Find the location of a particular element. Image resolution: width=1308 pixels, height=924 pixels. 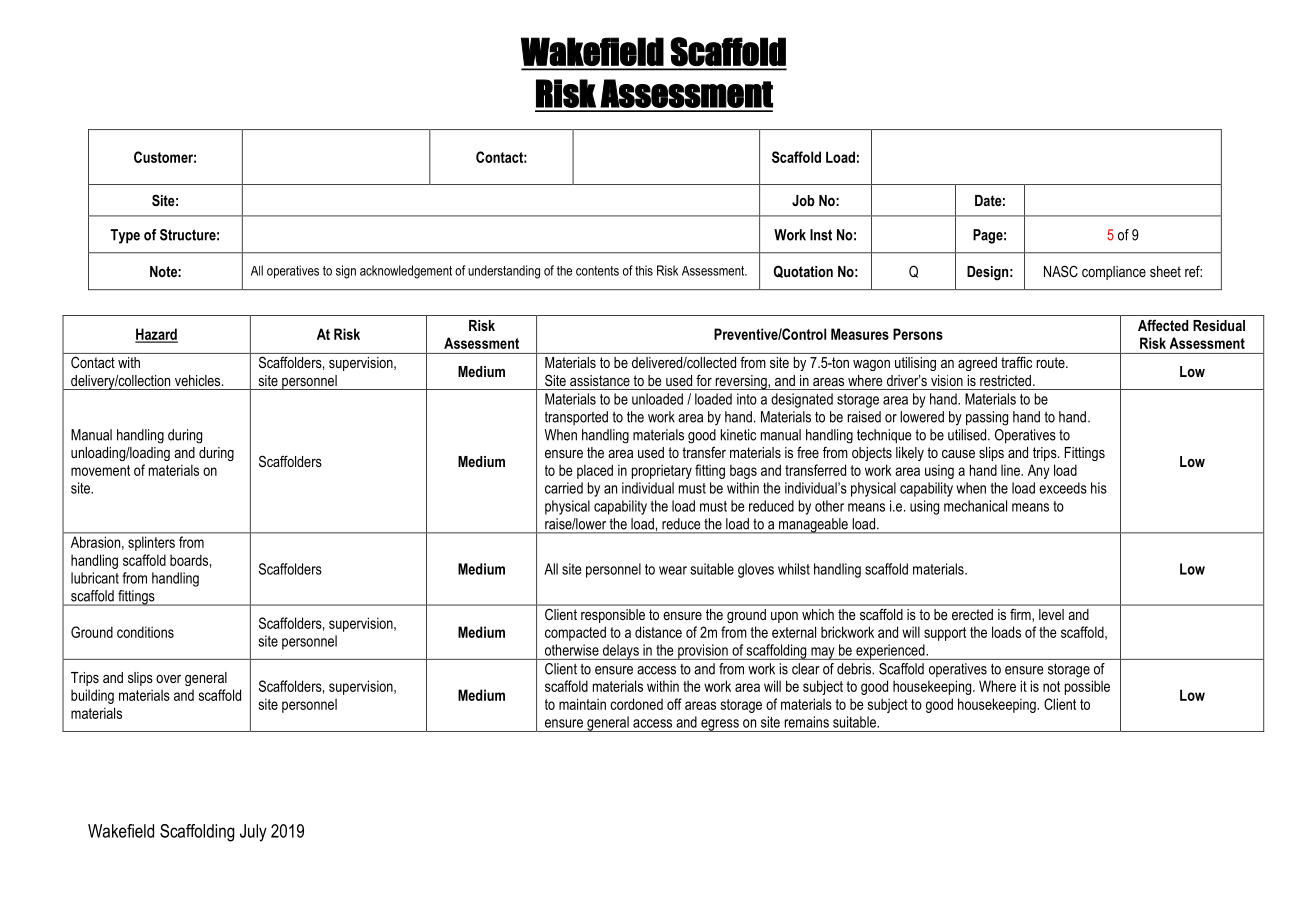

July is located at coordinates (253, 833).
